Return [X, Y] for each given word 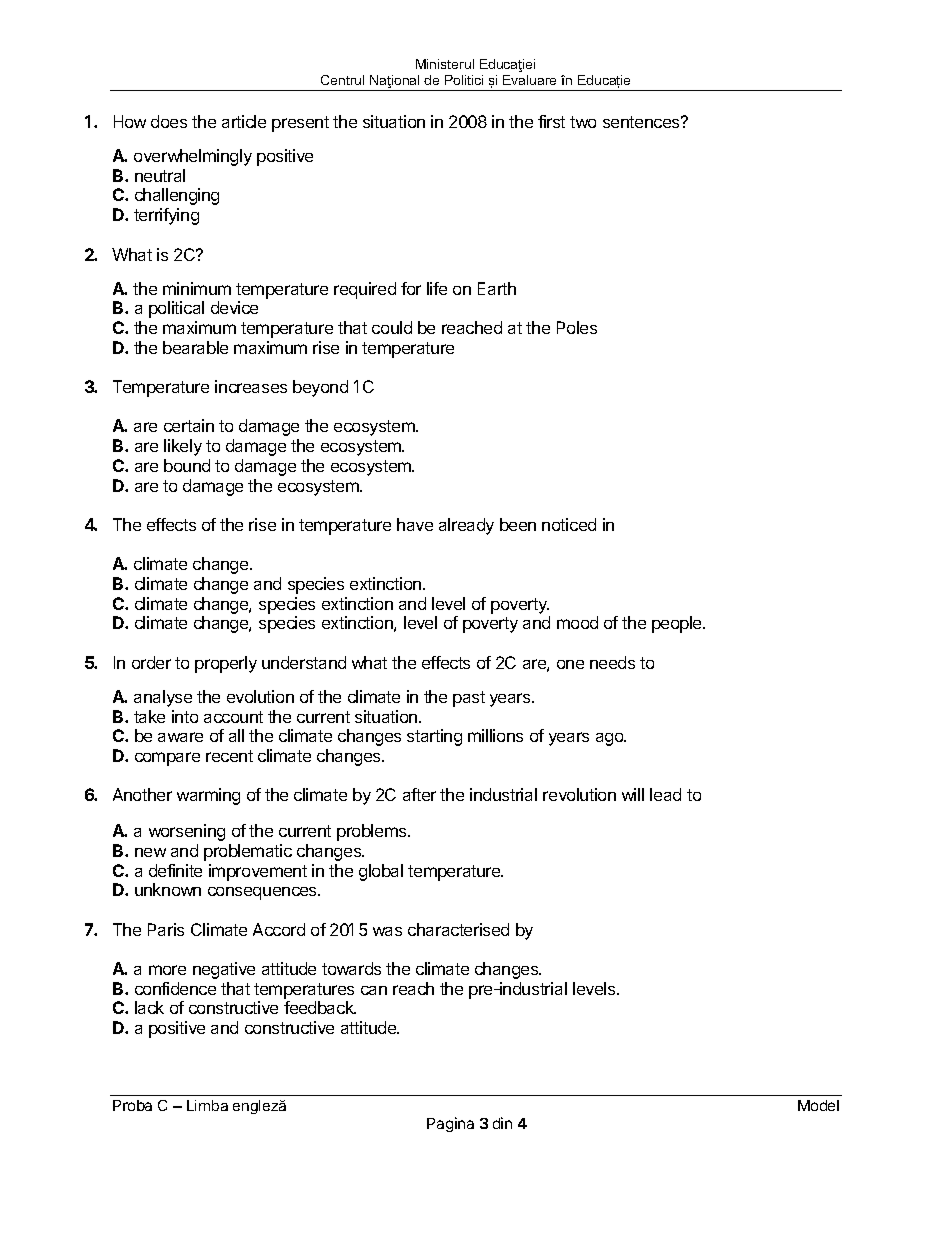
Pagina [450, 1124]
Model [818, 1105]
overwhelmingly [193, 157]
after [419, 794]
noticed [569, 524]
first [551, 121]
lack [149, 1007]
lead [665, 794]
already [466, 526]
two [583, 122]
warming [208, 796]
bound [187, 465]
